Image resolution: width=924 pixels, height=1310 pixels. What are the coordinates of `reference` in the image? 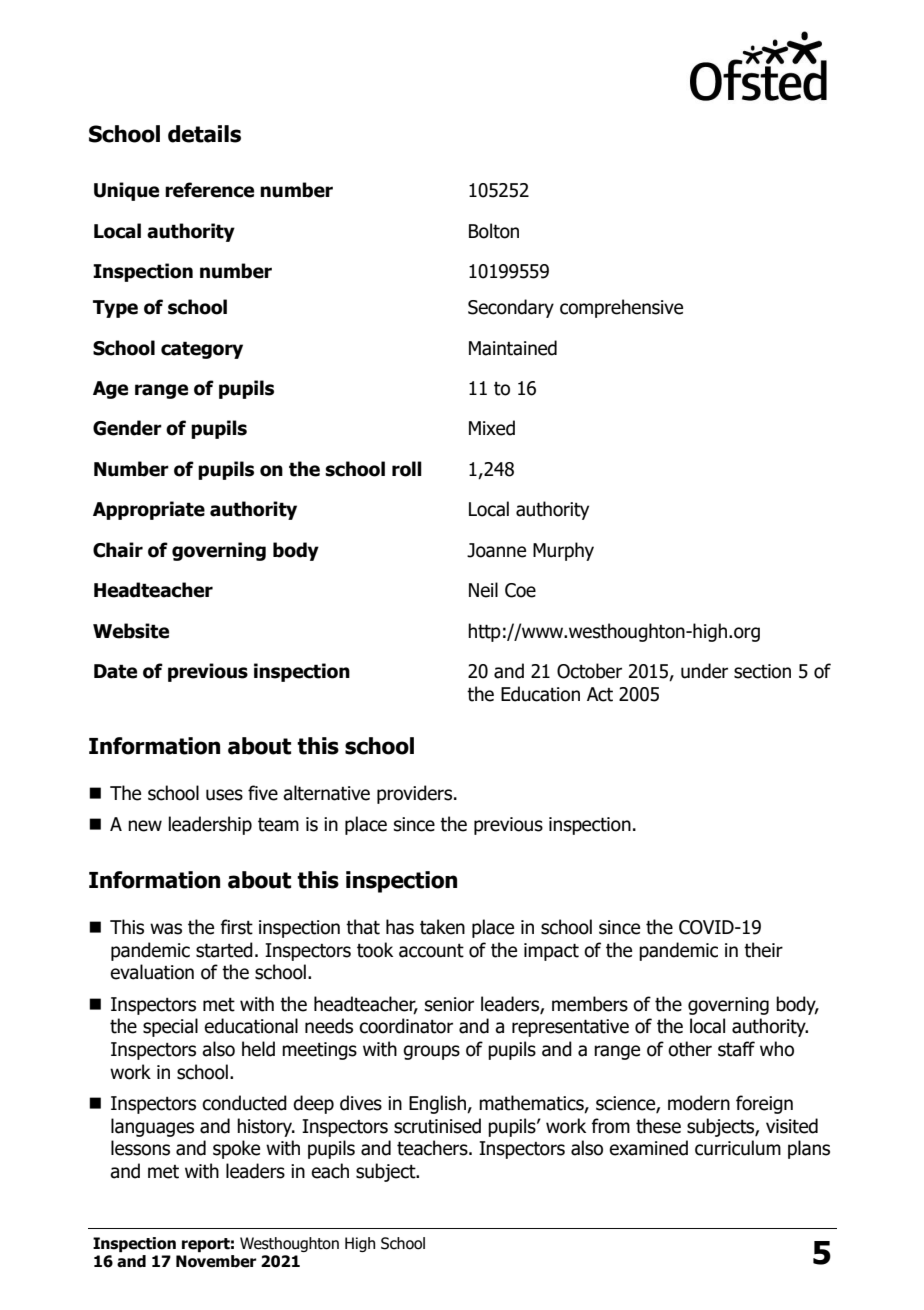 It's located at (209, 190).
